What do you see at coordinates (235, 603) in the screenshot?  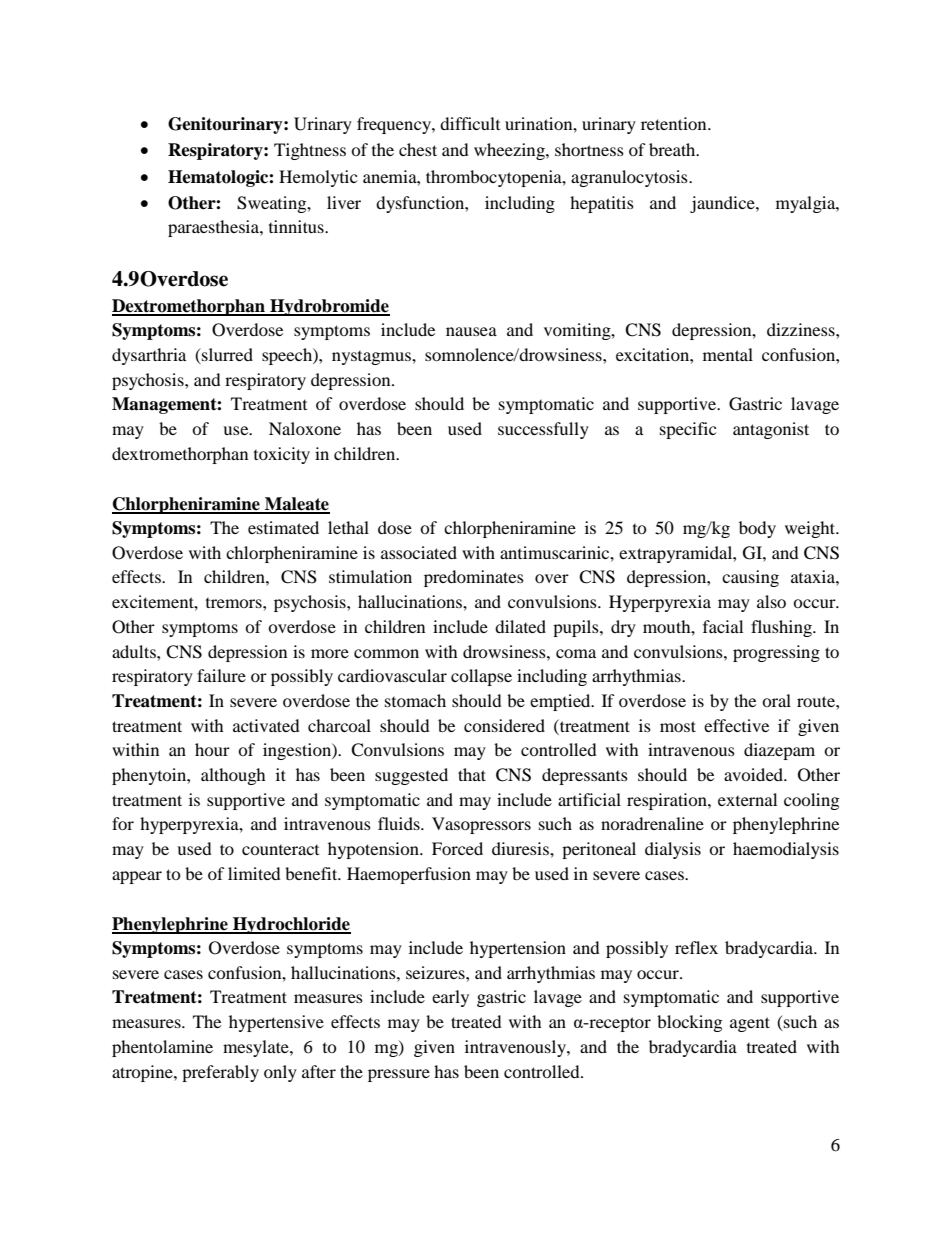 I see `tremors` at bounding box center [235, 603].
